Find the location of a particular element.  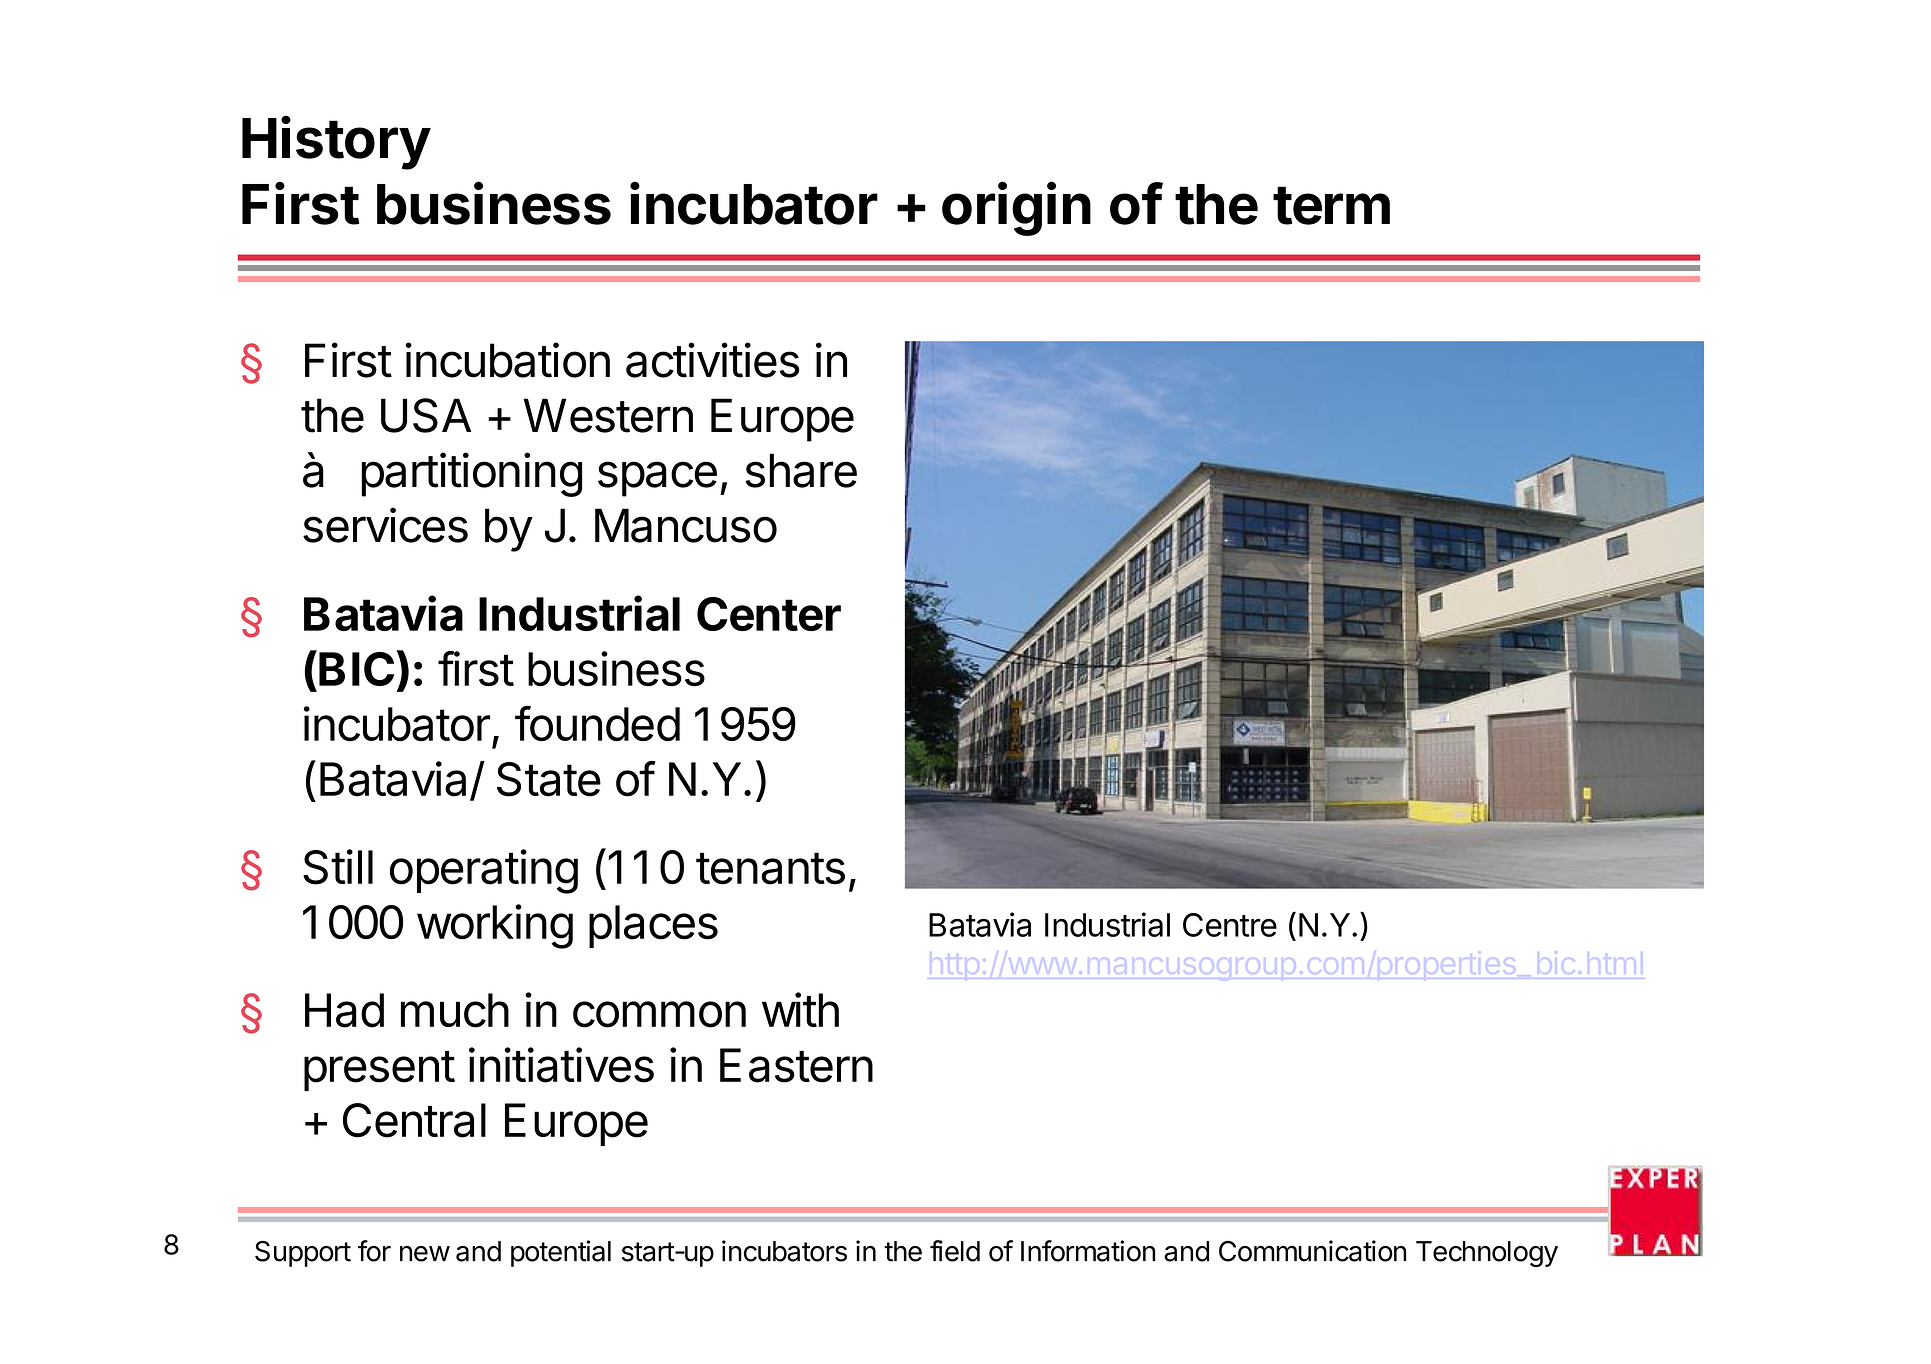

History is located at coordinates (336, 143).
